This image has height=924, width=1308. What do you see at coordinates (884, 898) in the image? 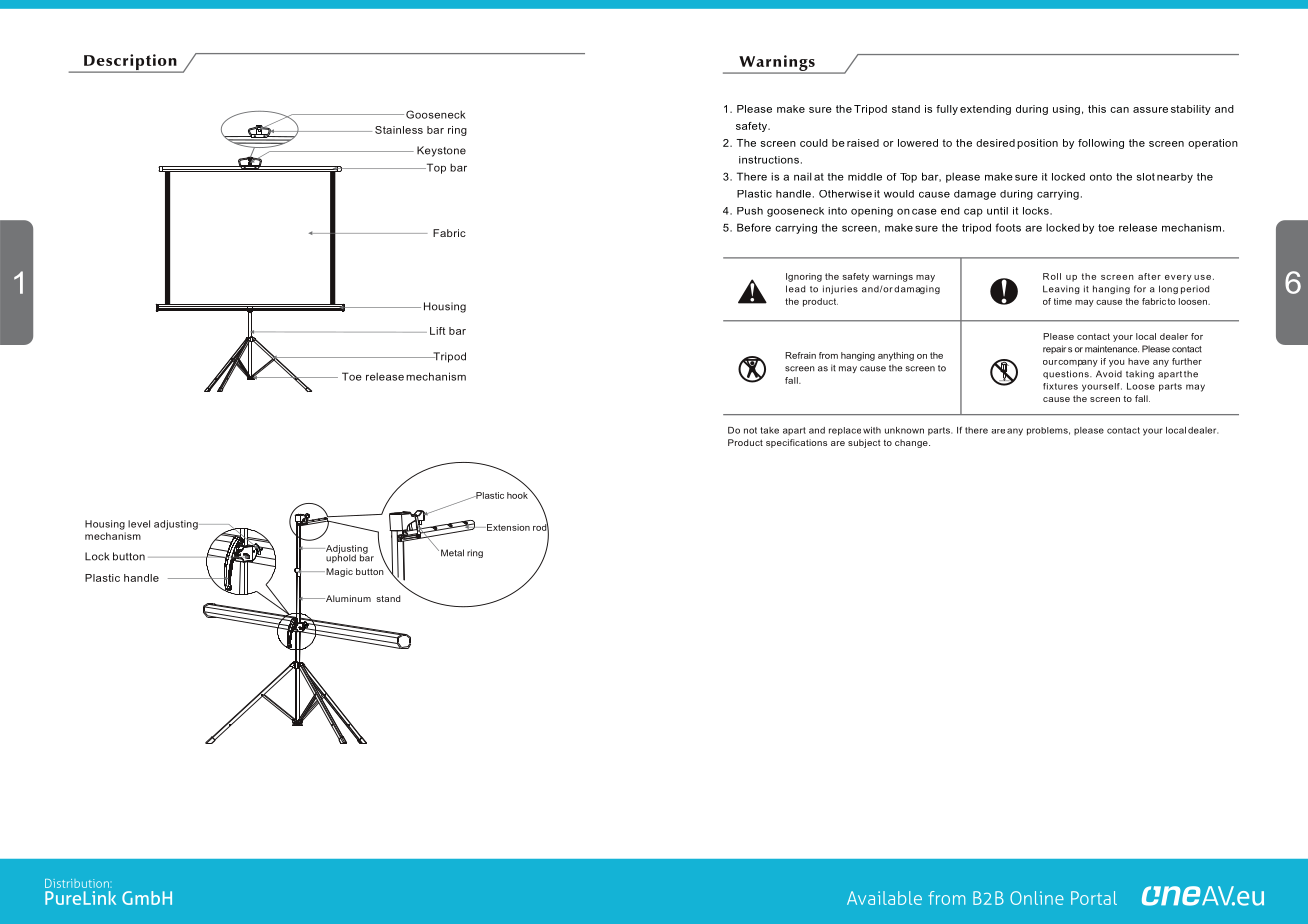
I see `Available` at bounding box center [884, 898].
